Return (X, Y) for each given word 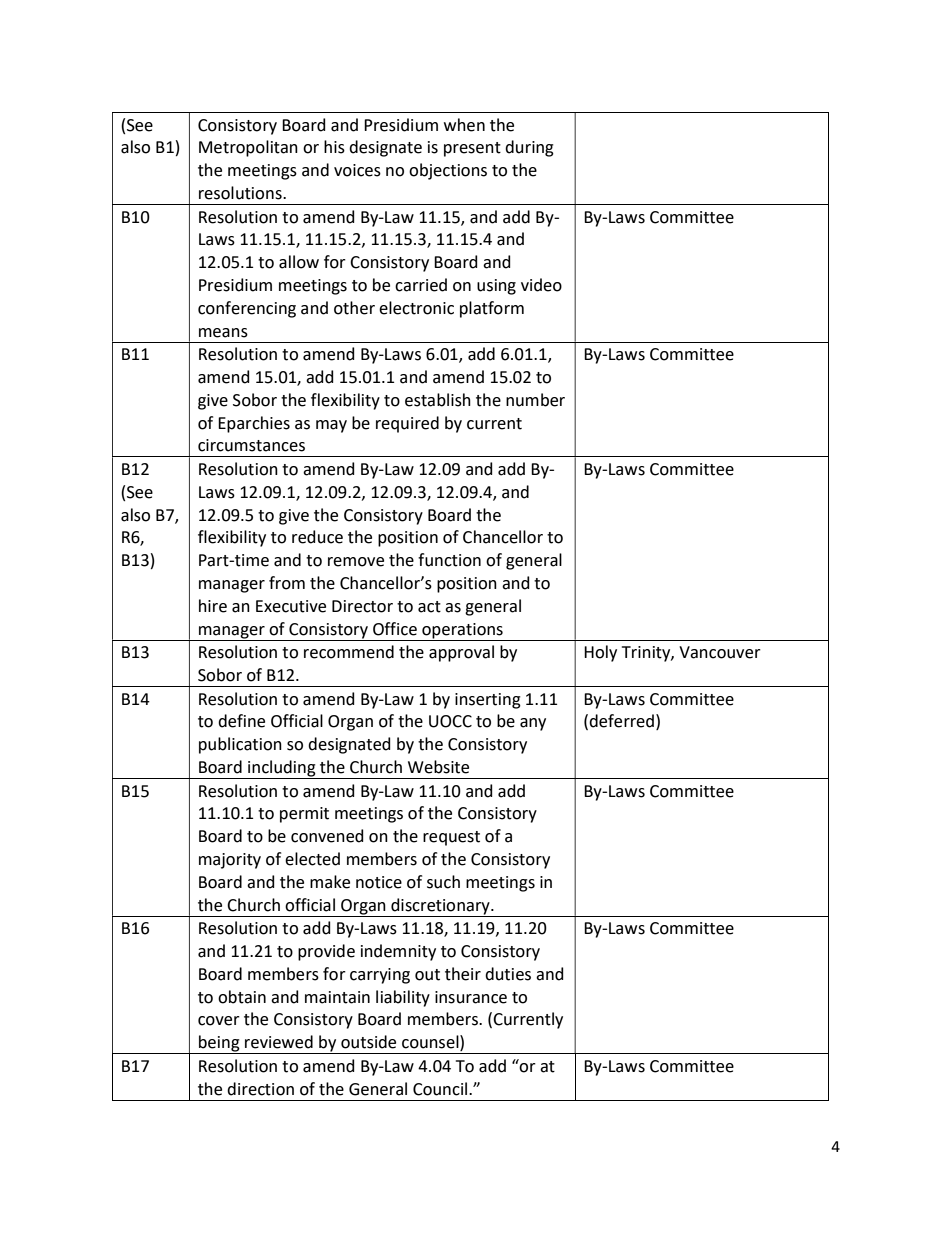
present (472, 149)
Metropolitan (248, 148)
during (529, 148)
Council (441, 1089)
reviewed (279, 1042)
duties (508, 974)
